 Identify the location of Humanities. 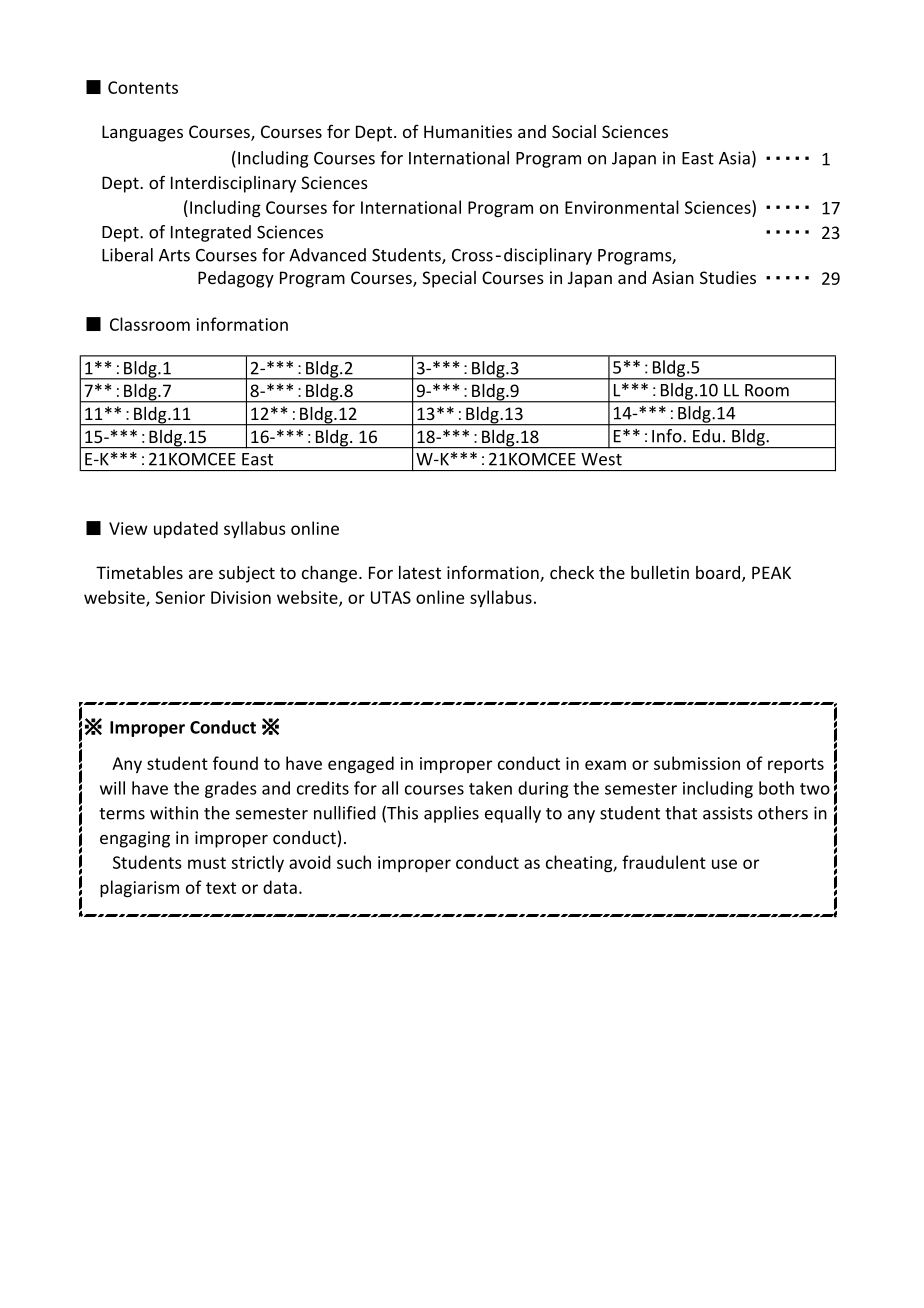
(468, 131).
